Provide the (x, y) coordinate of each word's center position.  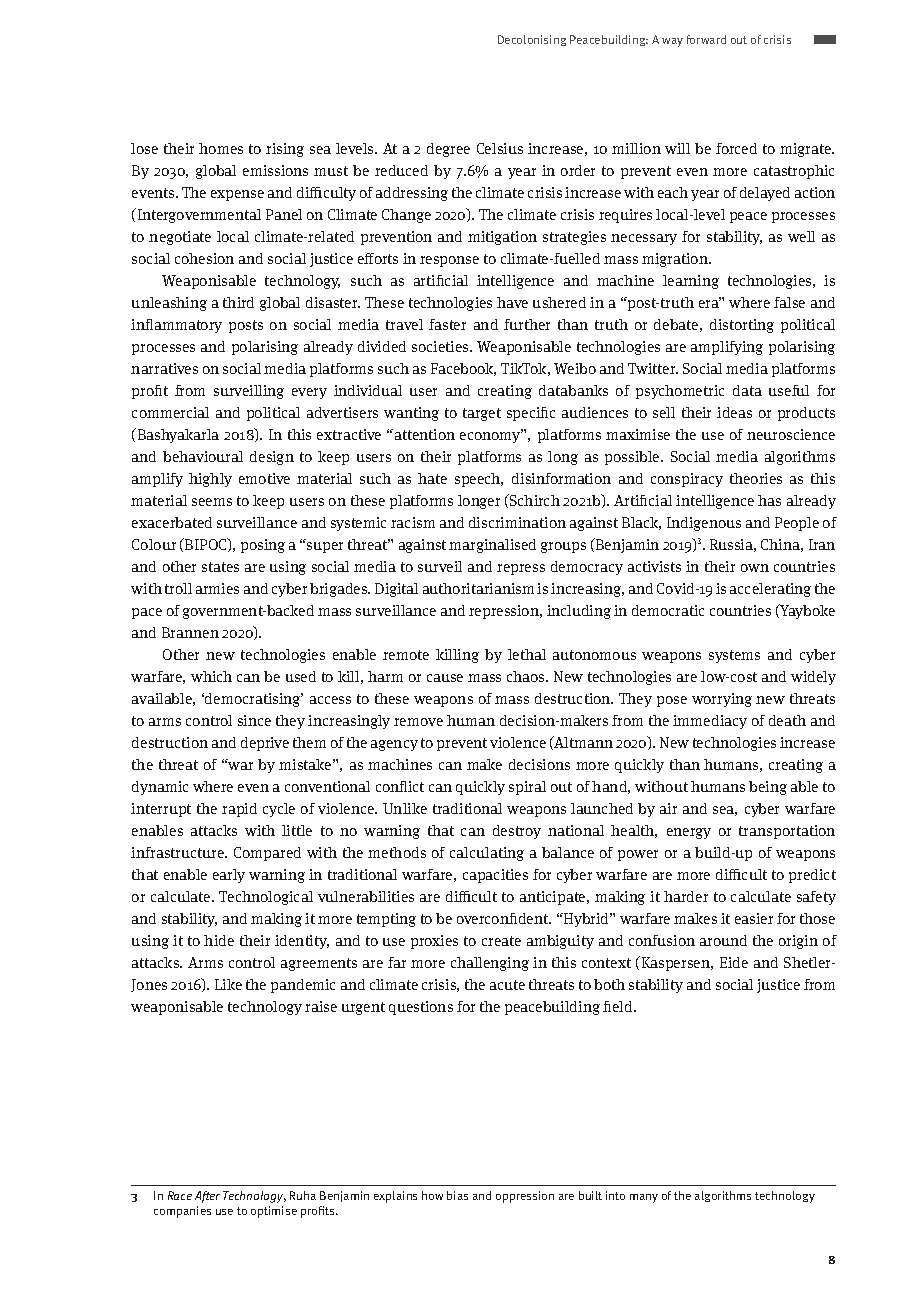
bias (457, 1195)
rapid (239, 810)
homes (221, 148)
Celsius (500, 148)
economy (491, 436)
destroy (517, 832)
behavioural (203, 456)
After (207, 1197)
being (768, 788)
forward (706, 39)
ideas (734, 412)
